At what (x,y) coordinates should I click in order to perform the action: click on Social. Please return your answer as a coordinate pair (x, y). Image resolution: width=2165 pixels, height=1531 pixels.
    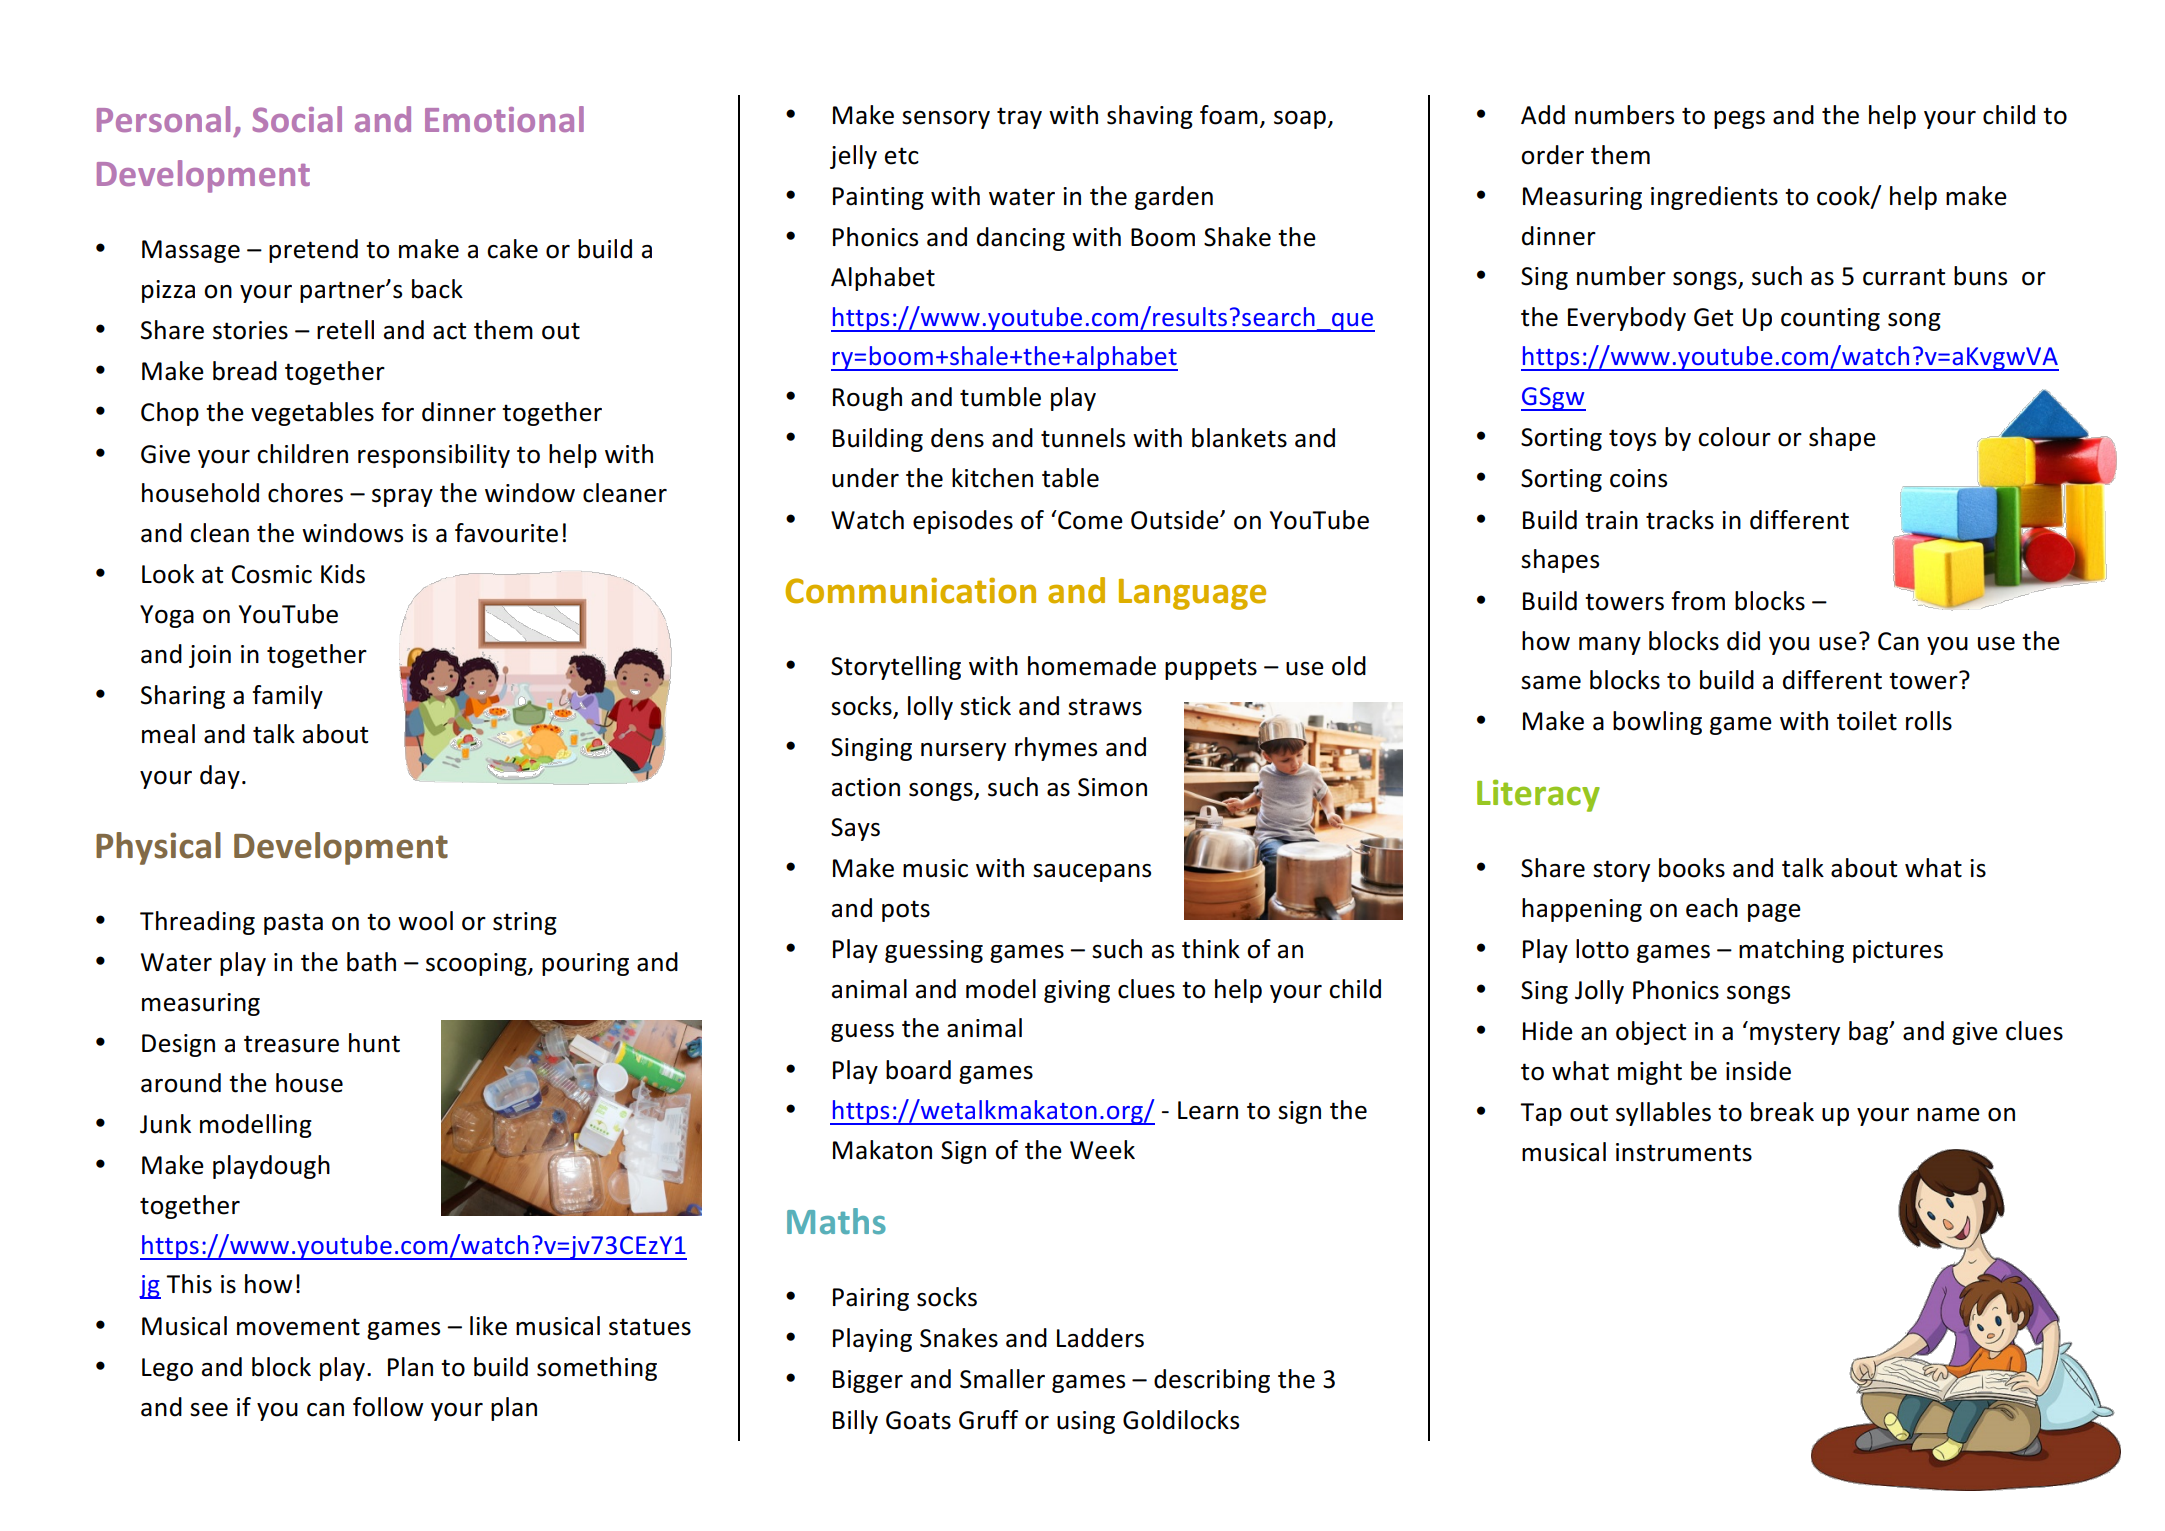
    Looking at the image, I should click on (297, 119).
